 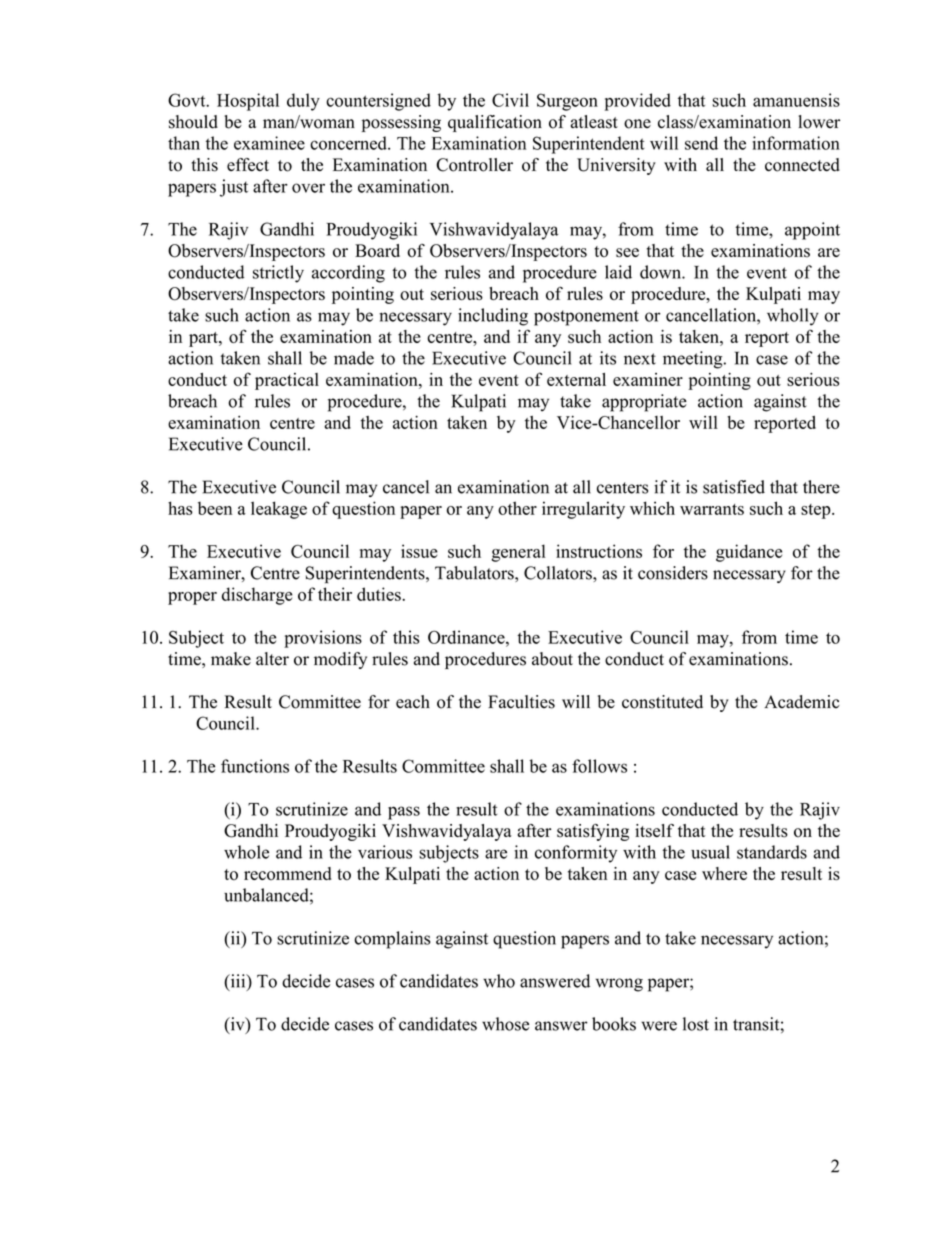 I want to click on whose, so click(x=505, y=1024).
